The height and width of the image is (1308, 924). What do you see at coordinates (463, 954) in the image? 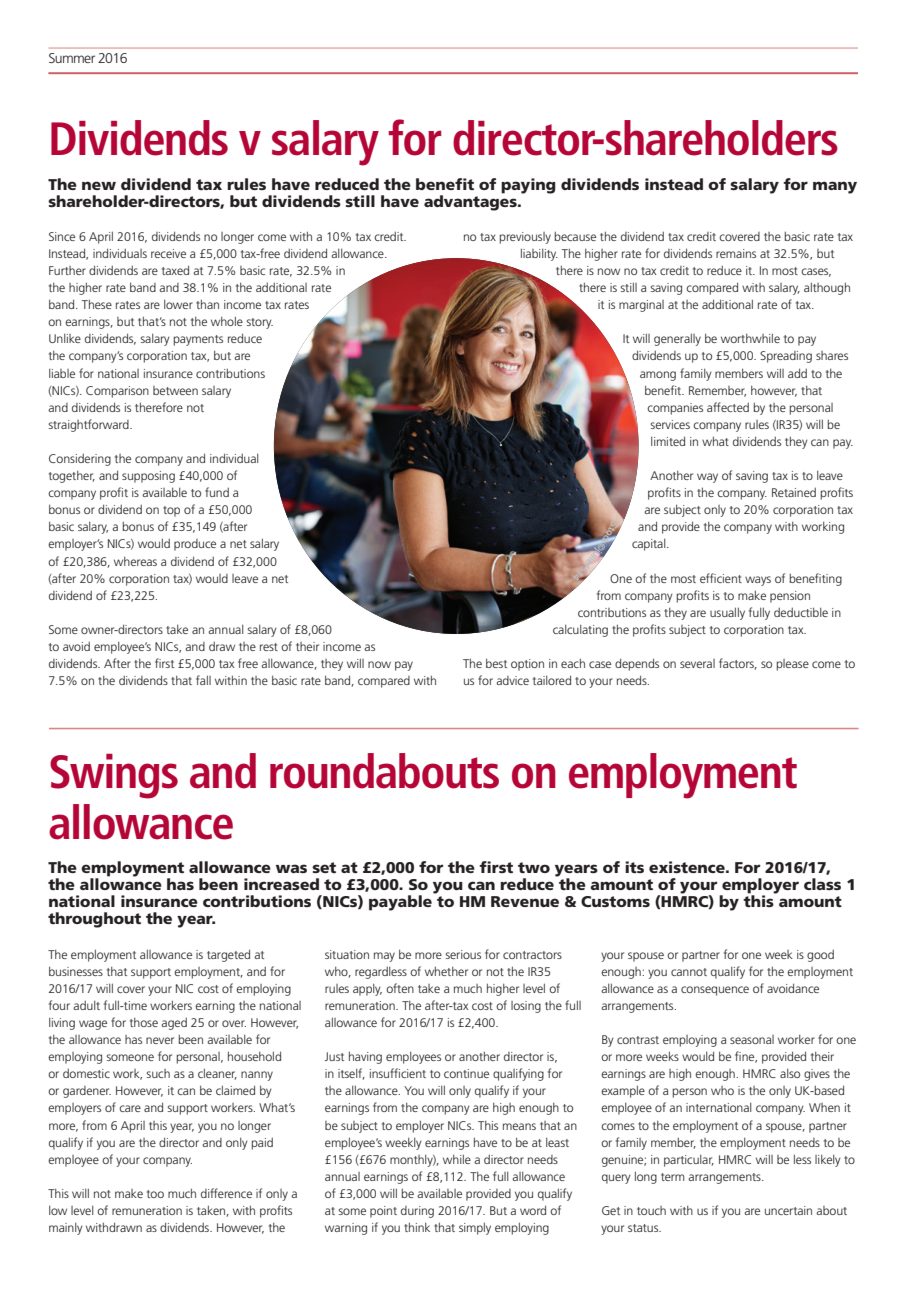
I see `serious` at bounding box center [463, 954].
